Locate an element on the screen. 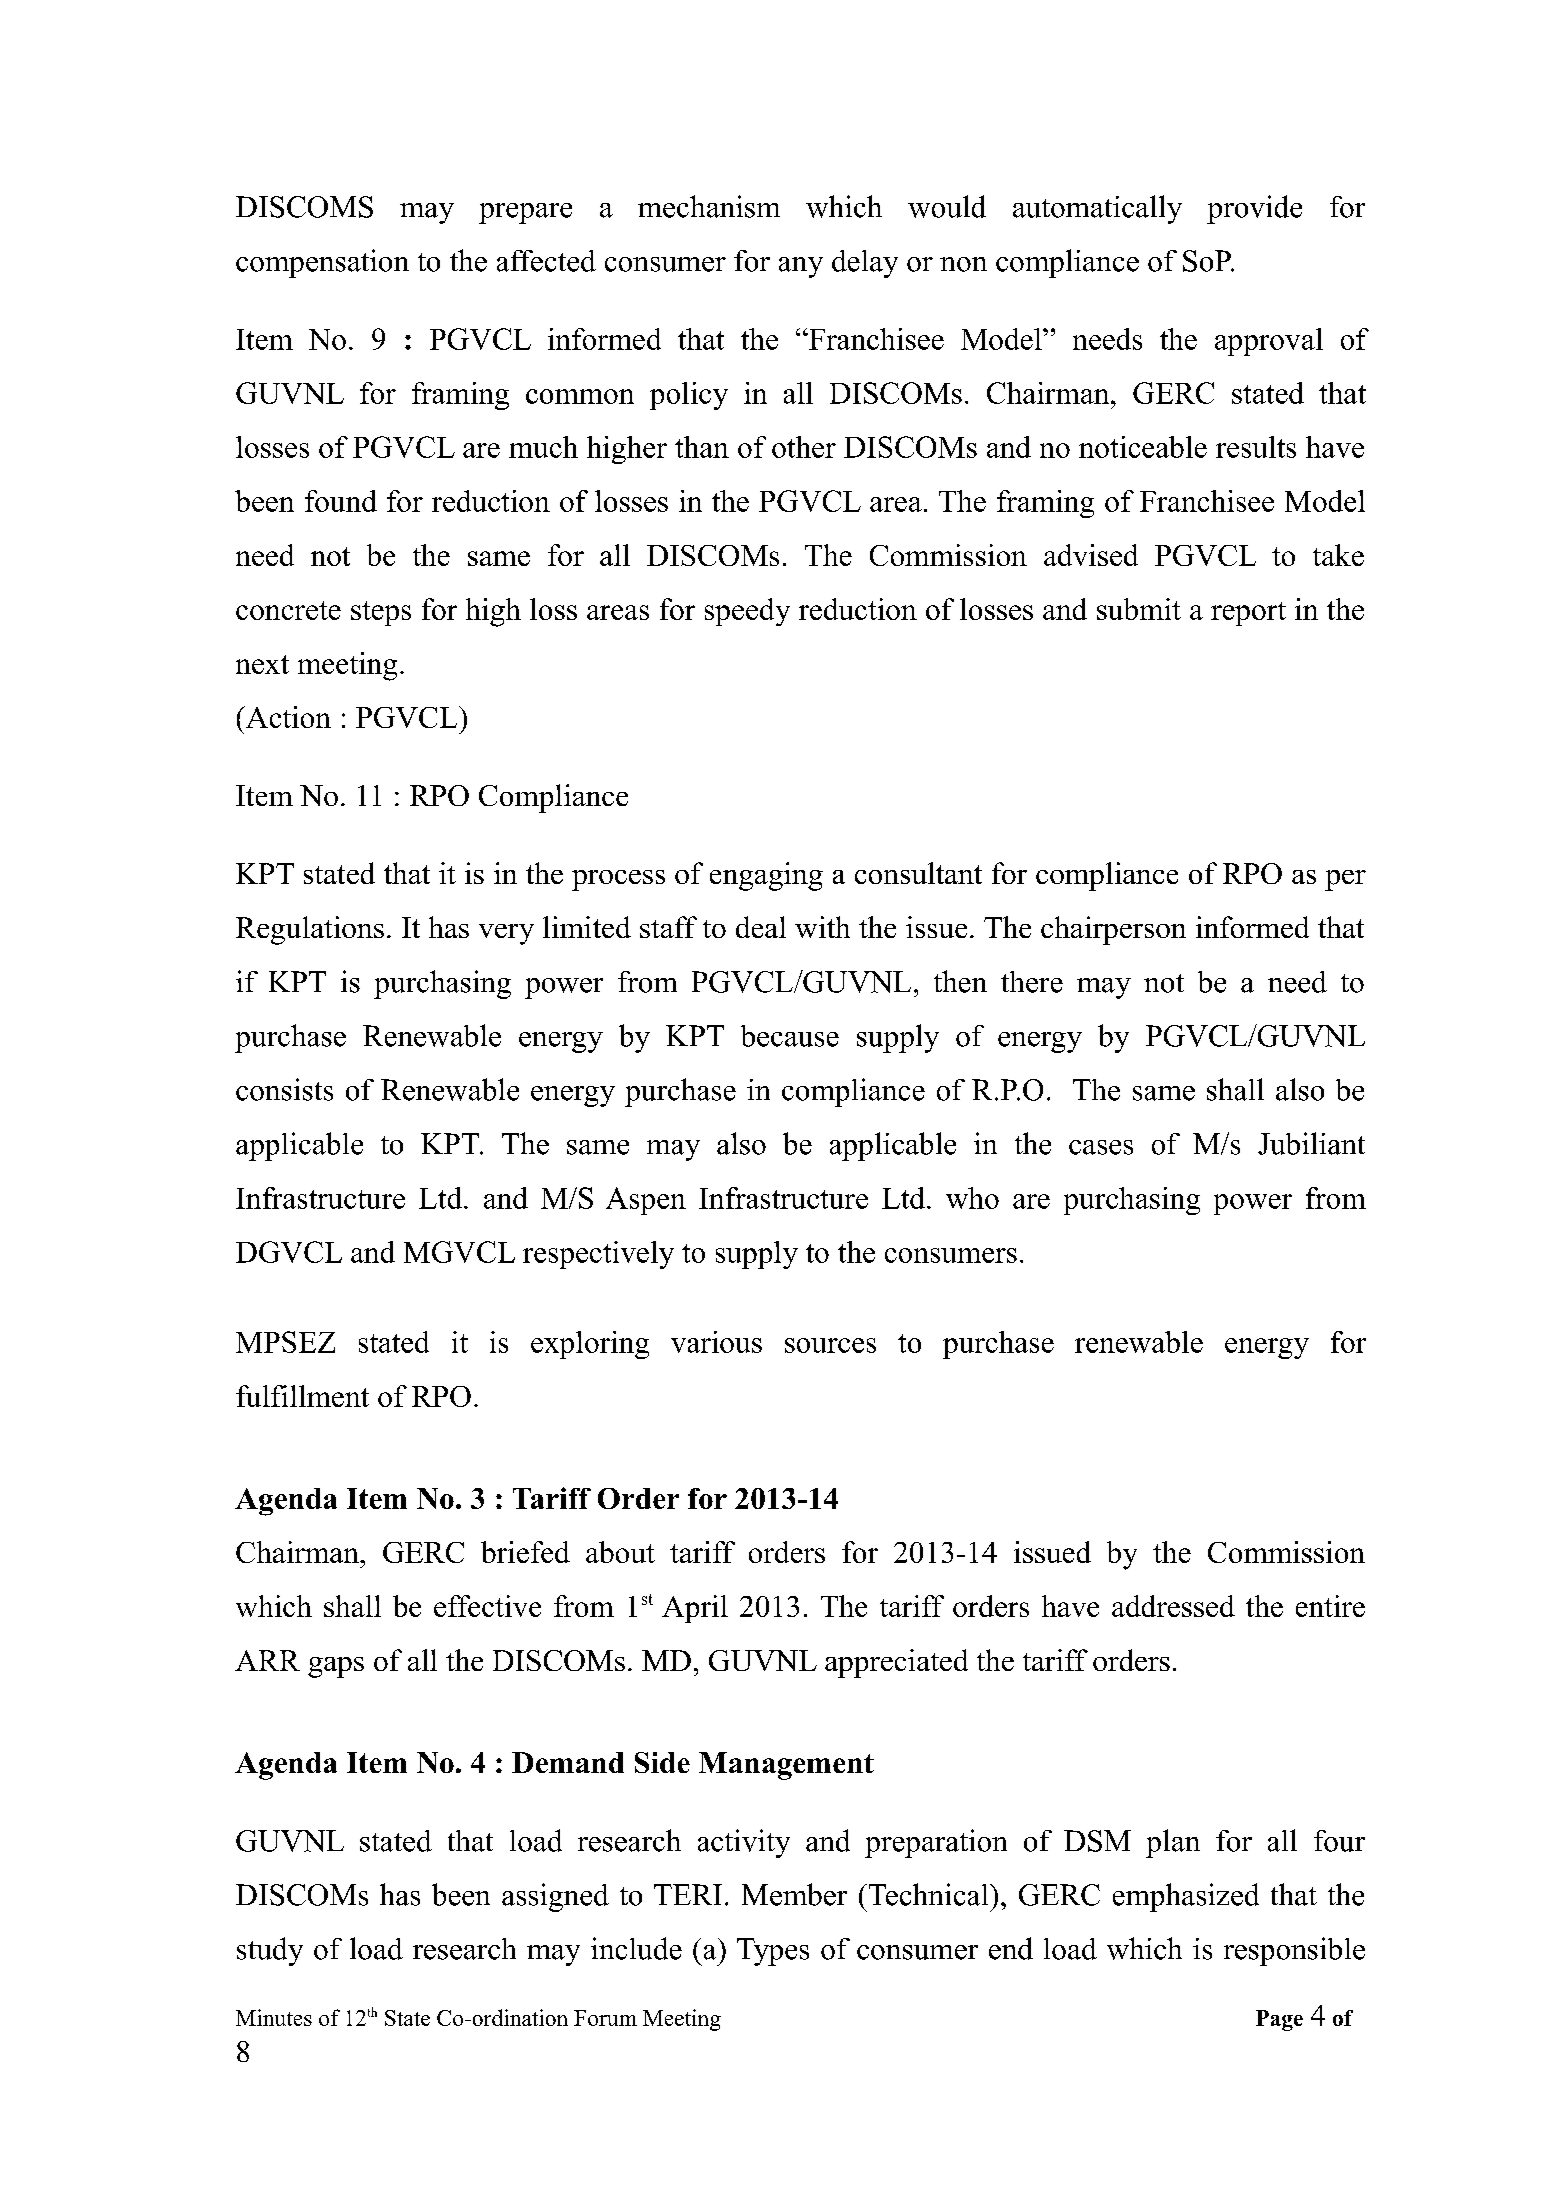 The width and height of the screenshot is (1554, 2199). study is located at coordinates (270, 1951).
